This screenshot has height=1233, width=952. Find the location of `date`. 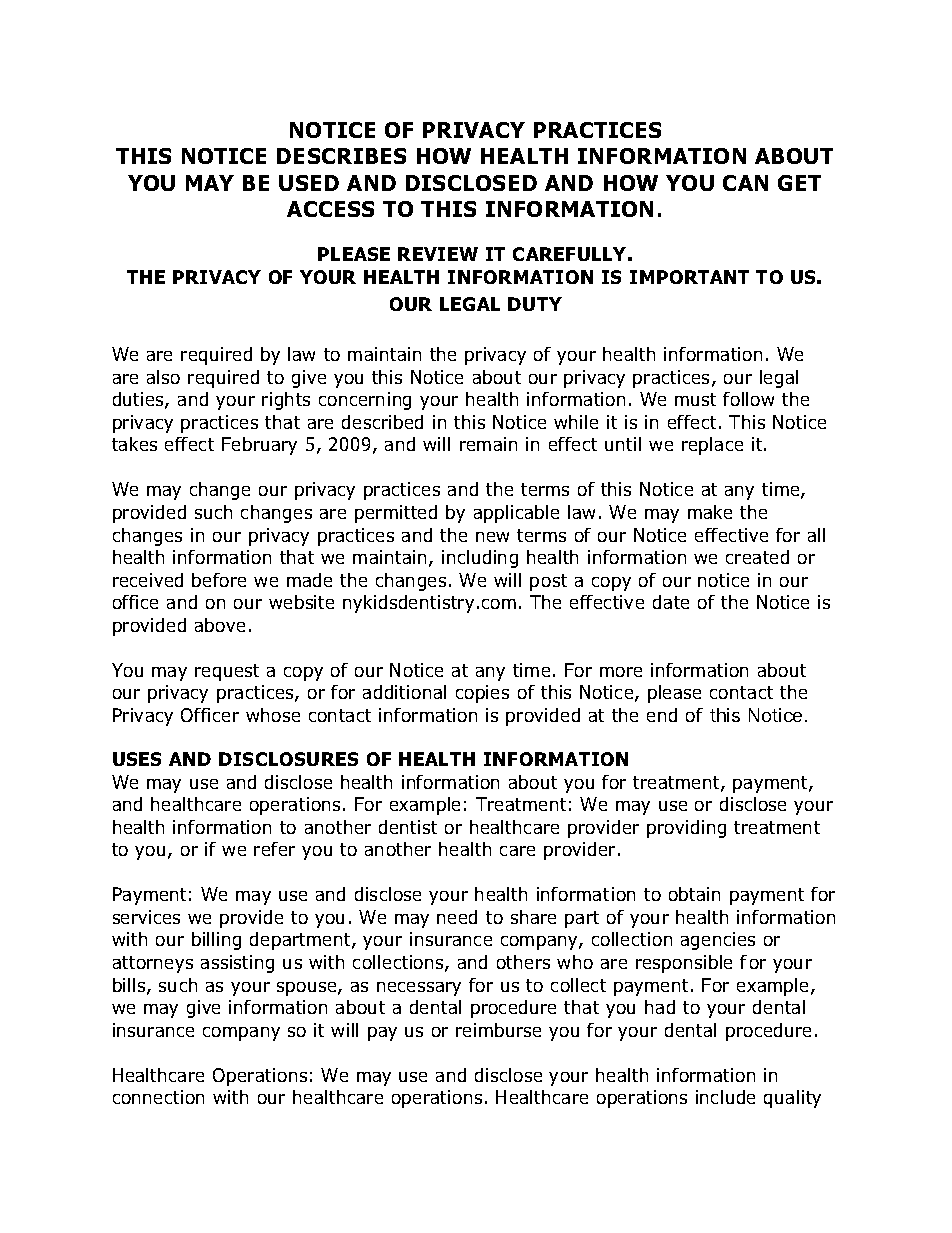

date is located at coordinates (671, 602).
